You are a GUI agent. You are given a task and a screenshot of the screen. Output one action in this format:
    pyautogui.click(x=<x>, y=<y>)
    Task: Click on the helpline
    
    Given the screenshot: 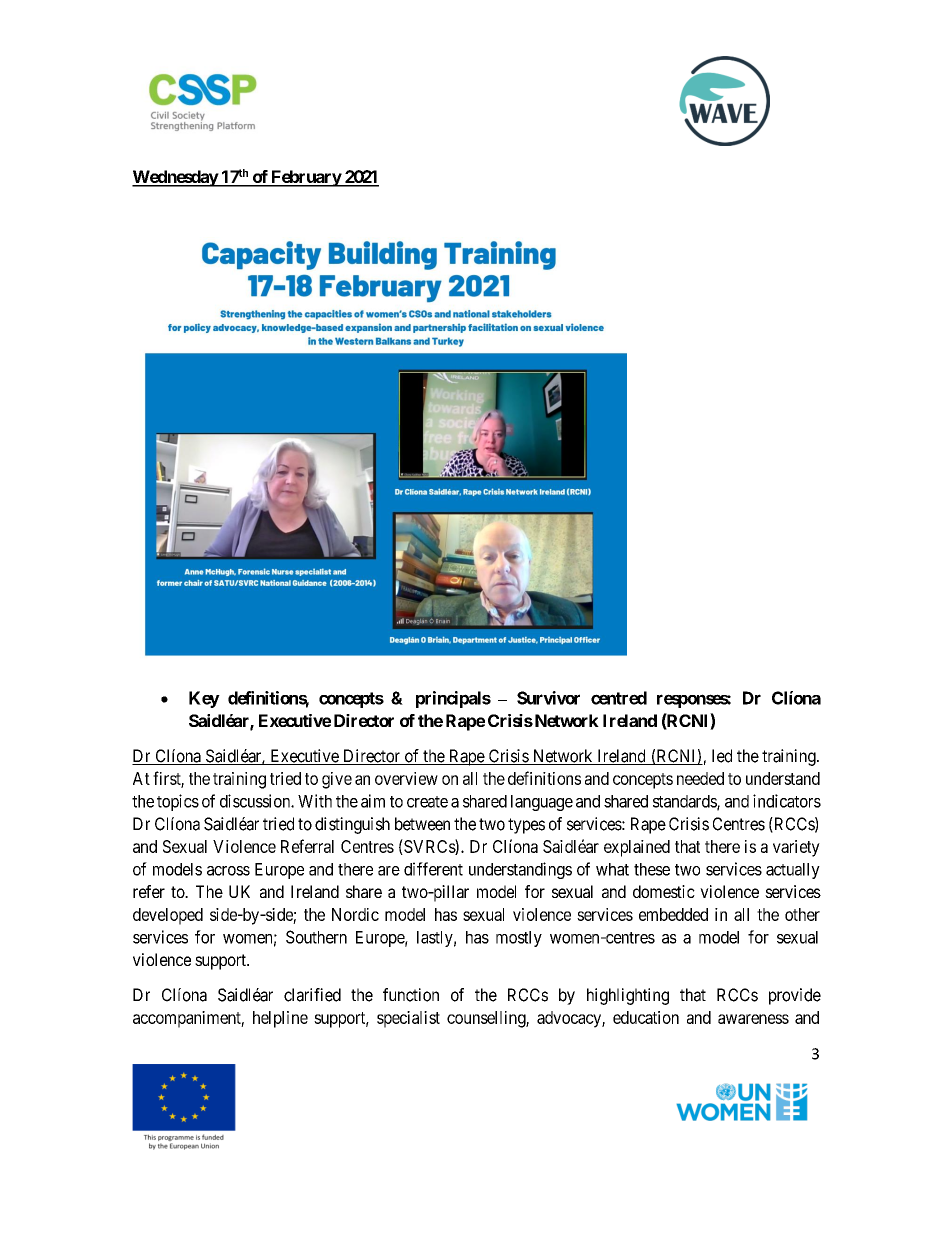 What is the action you would take?
    pyautogui.click(x=280, y=1019)
